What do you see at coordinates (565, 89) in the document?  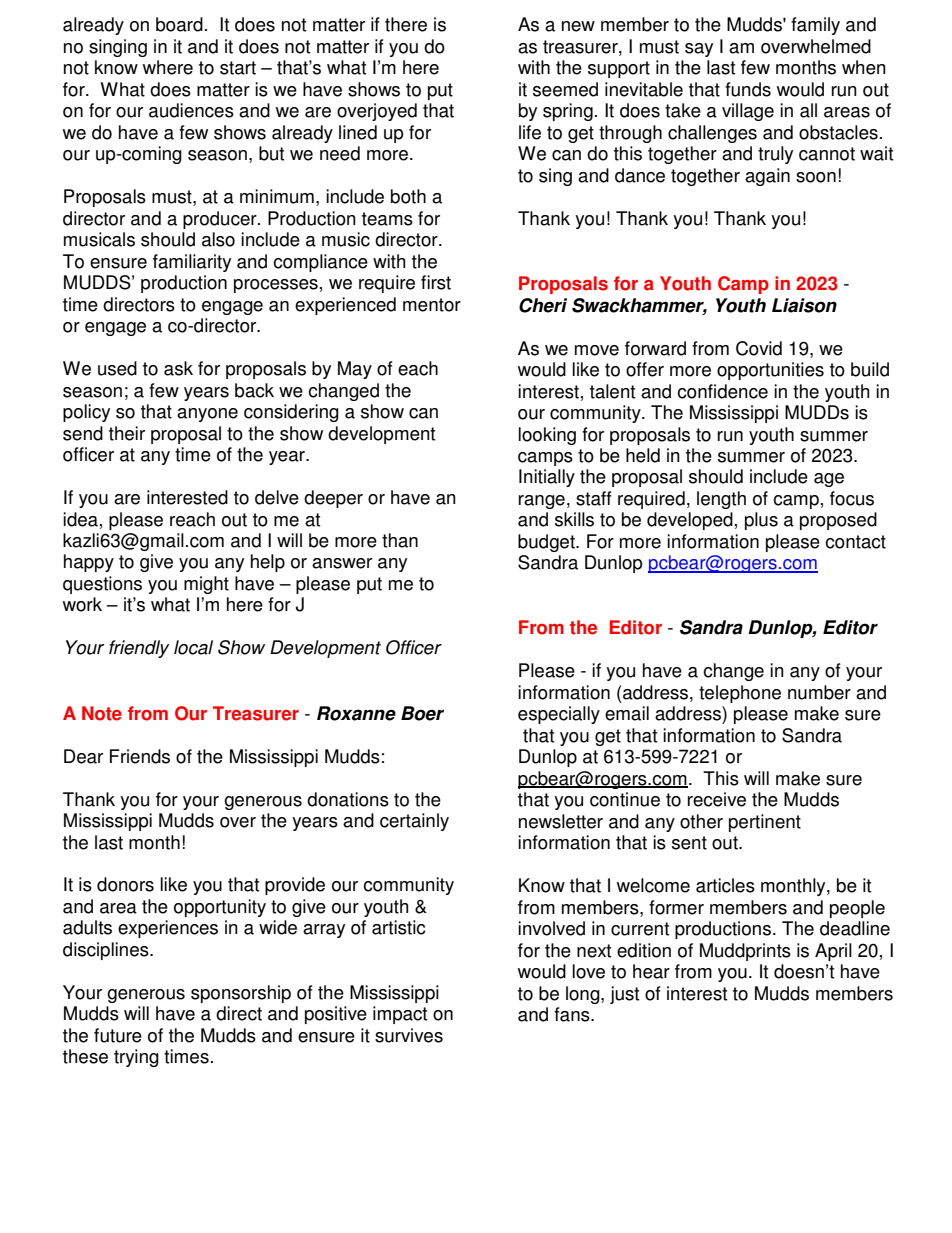 I see `seemed` at bounding box center [565, 89].
